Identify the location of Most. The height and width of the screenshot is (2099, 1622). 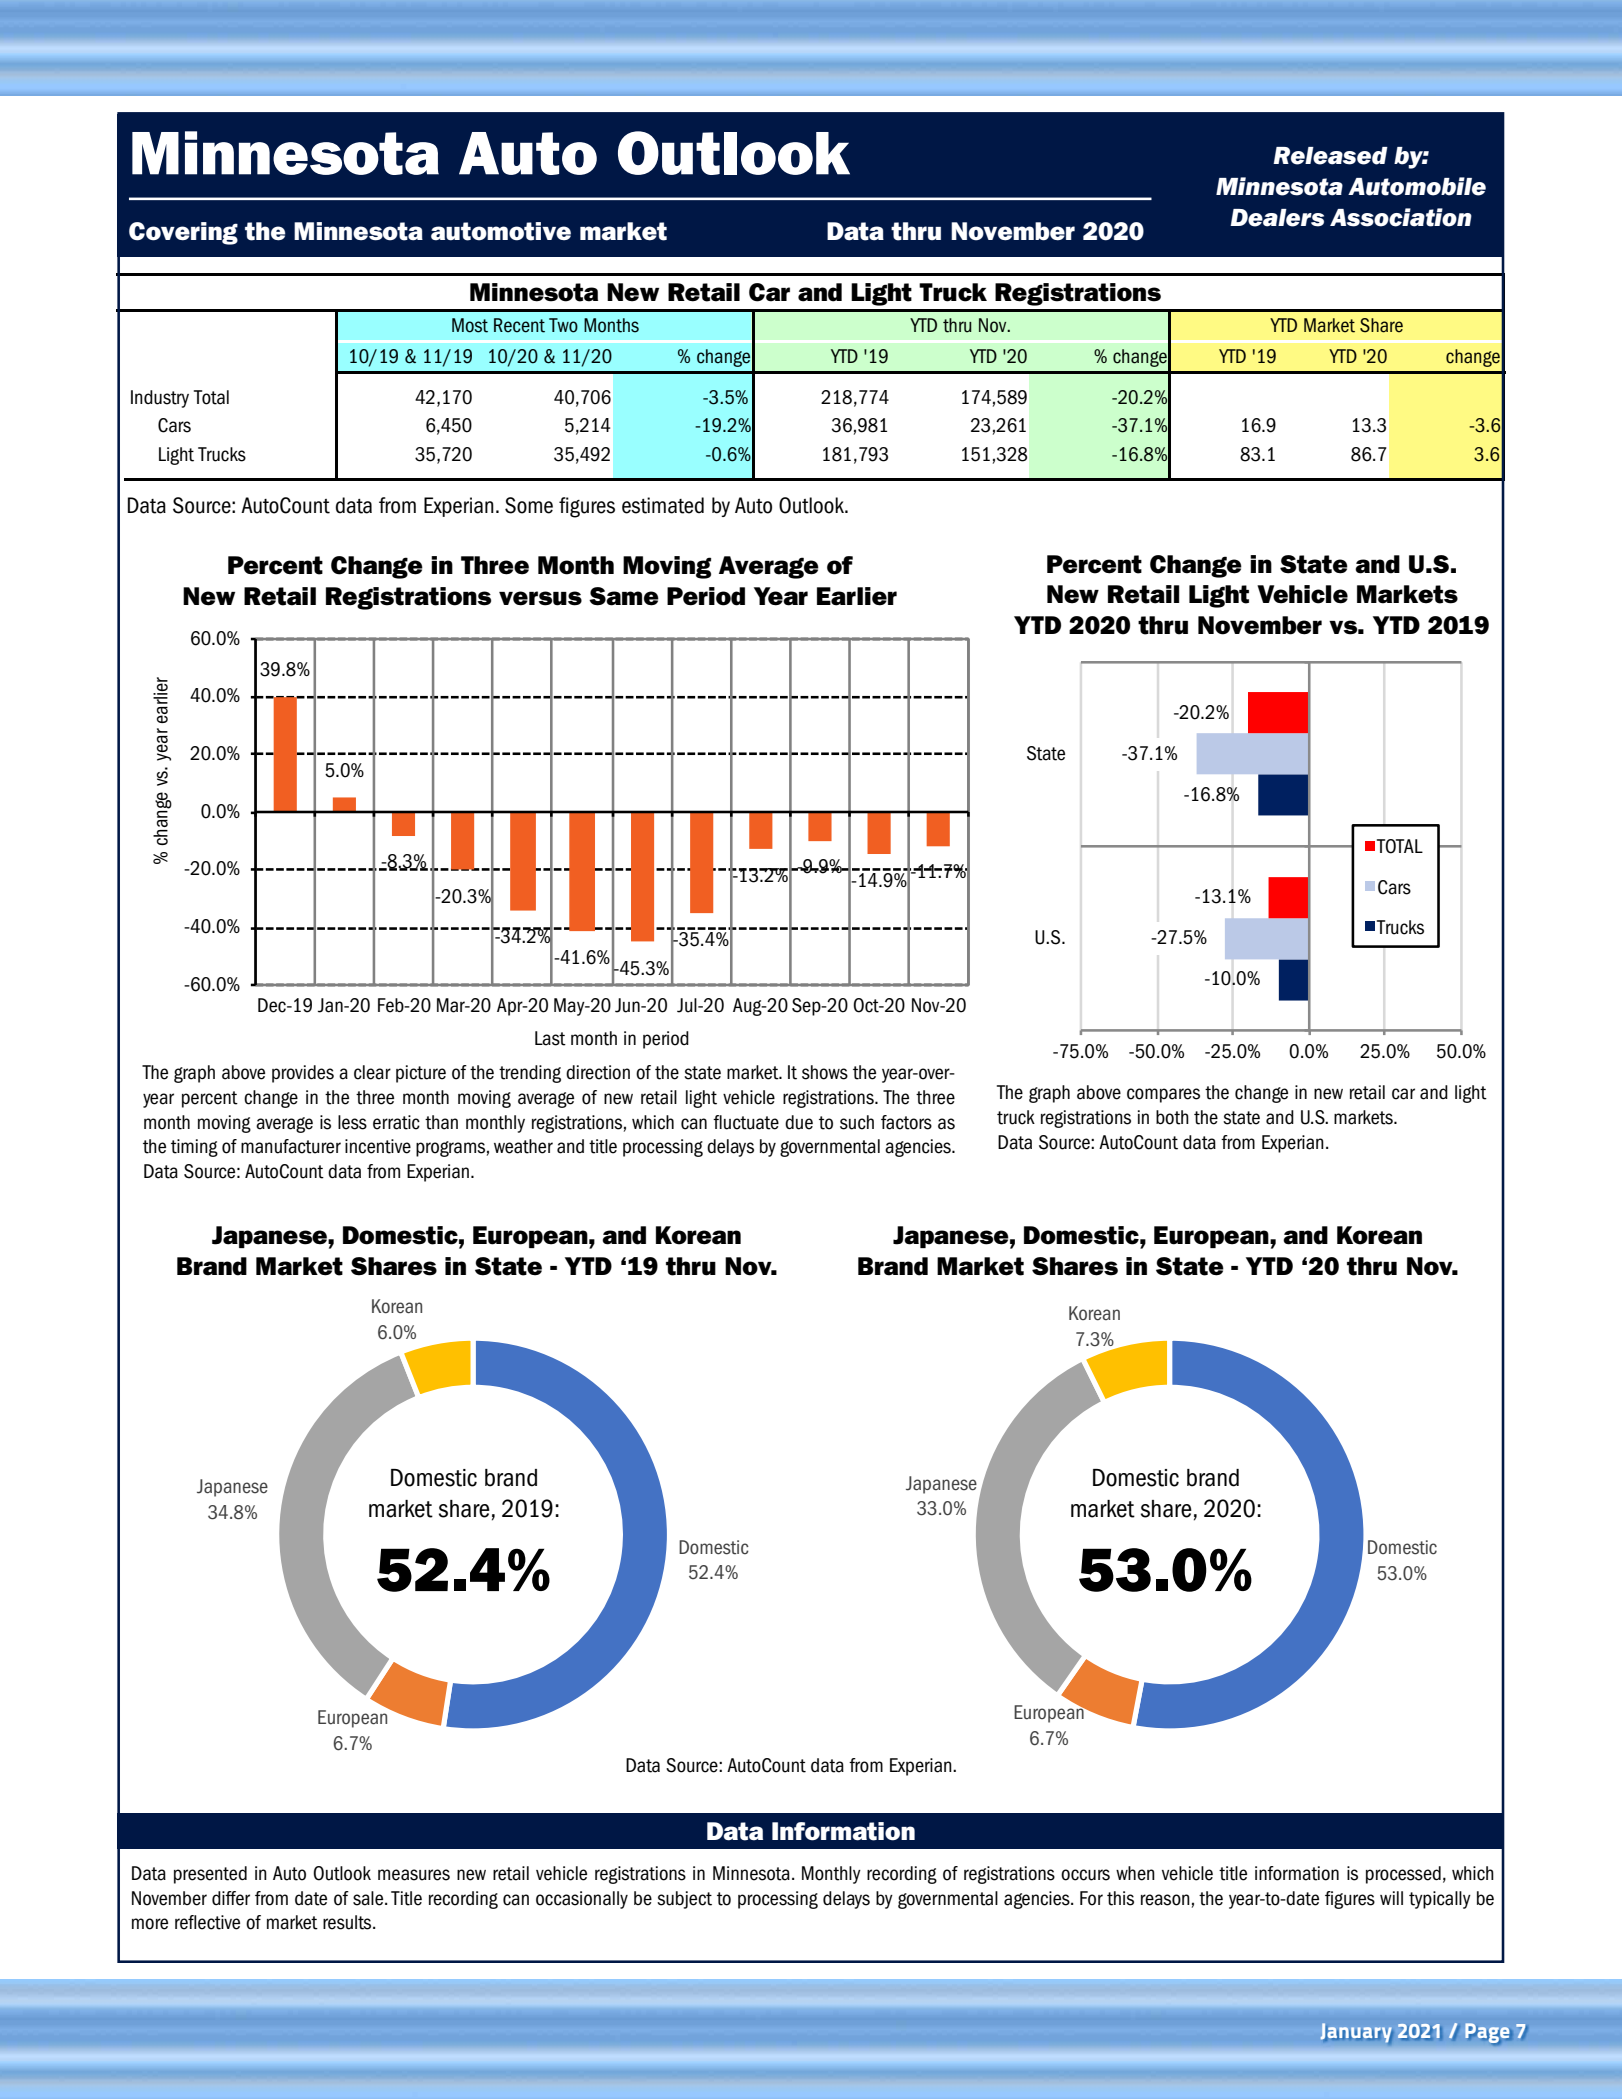
(470, 325).
